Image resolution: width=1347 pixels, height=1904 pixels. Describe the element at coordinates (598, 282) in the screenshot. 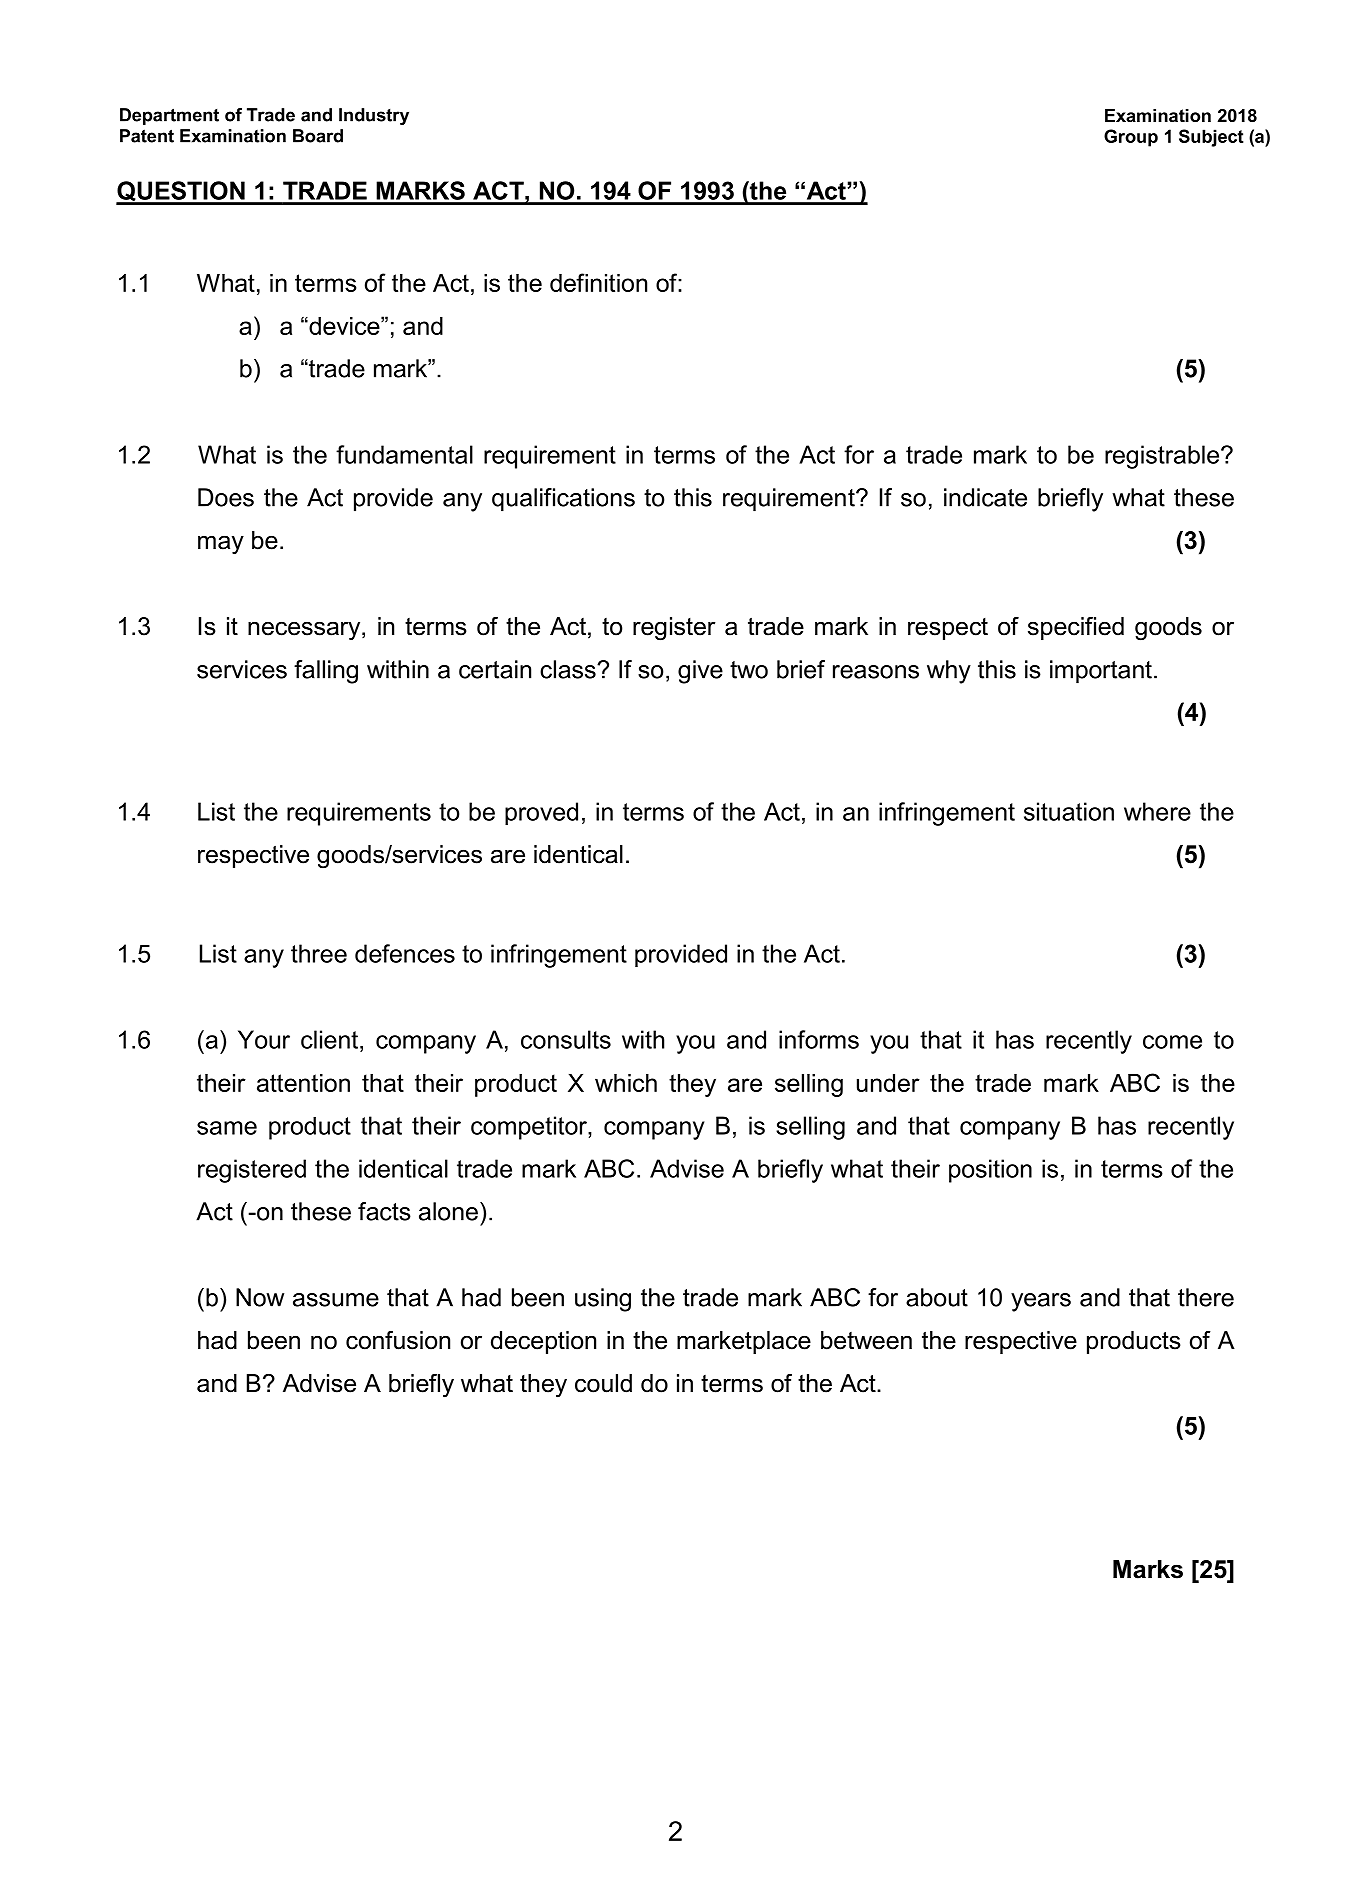

I see `definition` at that location.
